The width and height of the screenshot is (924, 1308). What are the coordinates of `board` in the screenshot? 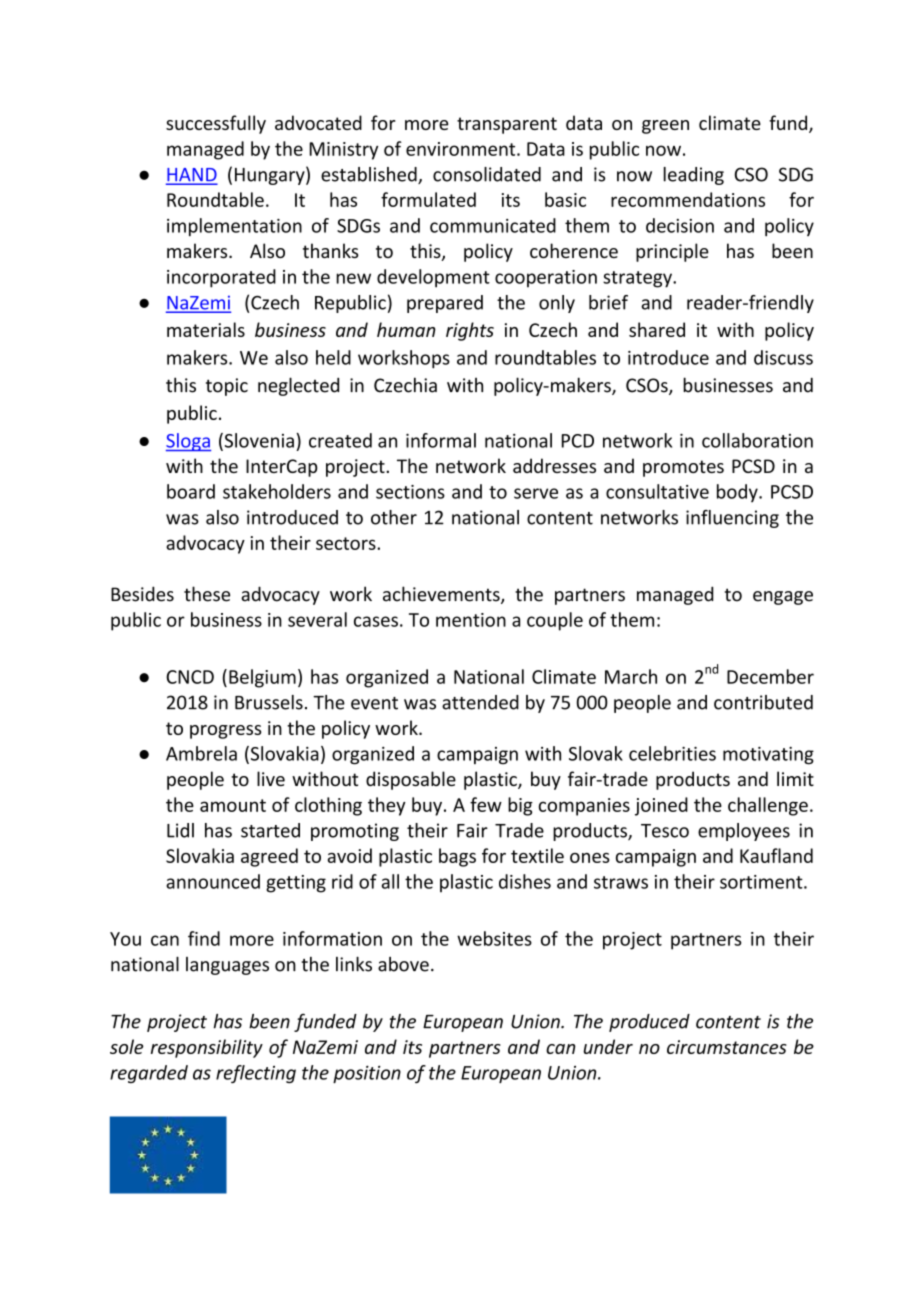 It's located at (191, 491).
